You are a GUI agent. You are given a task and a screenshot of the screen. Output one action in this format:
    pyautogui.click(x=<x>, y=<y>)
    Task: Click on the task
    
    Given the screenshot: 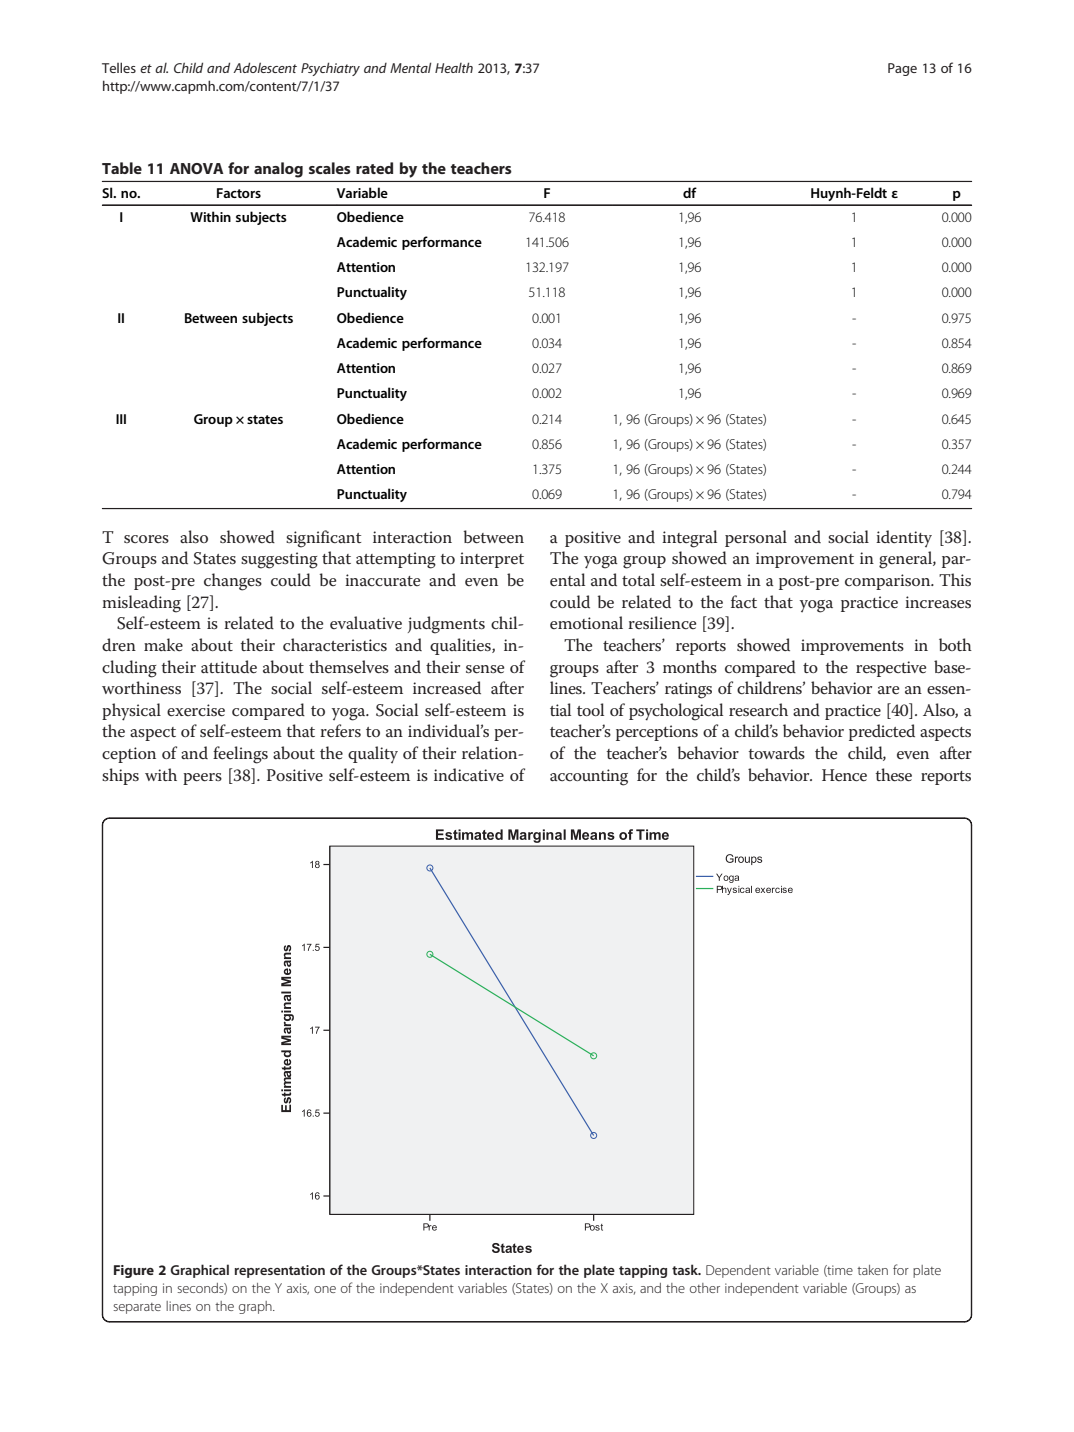 What is the action you would take?
    pyautogui.click(x=686, y=1269)
